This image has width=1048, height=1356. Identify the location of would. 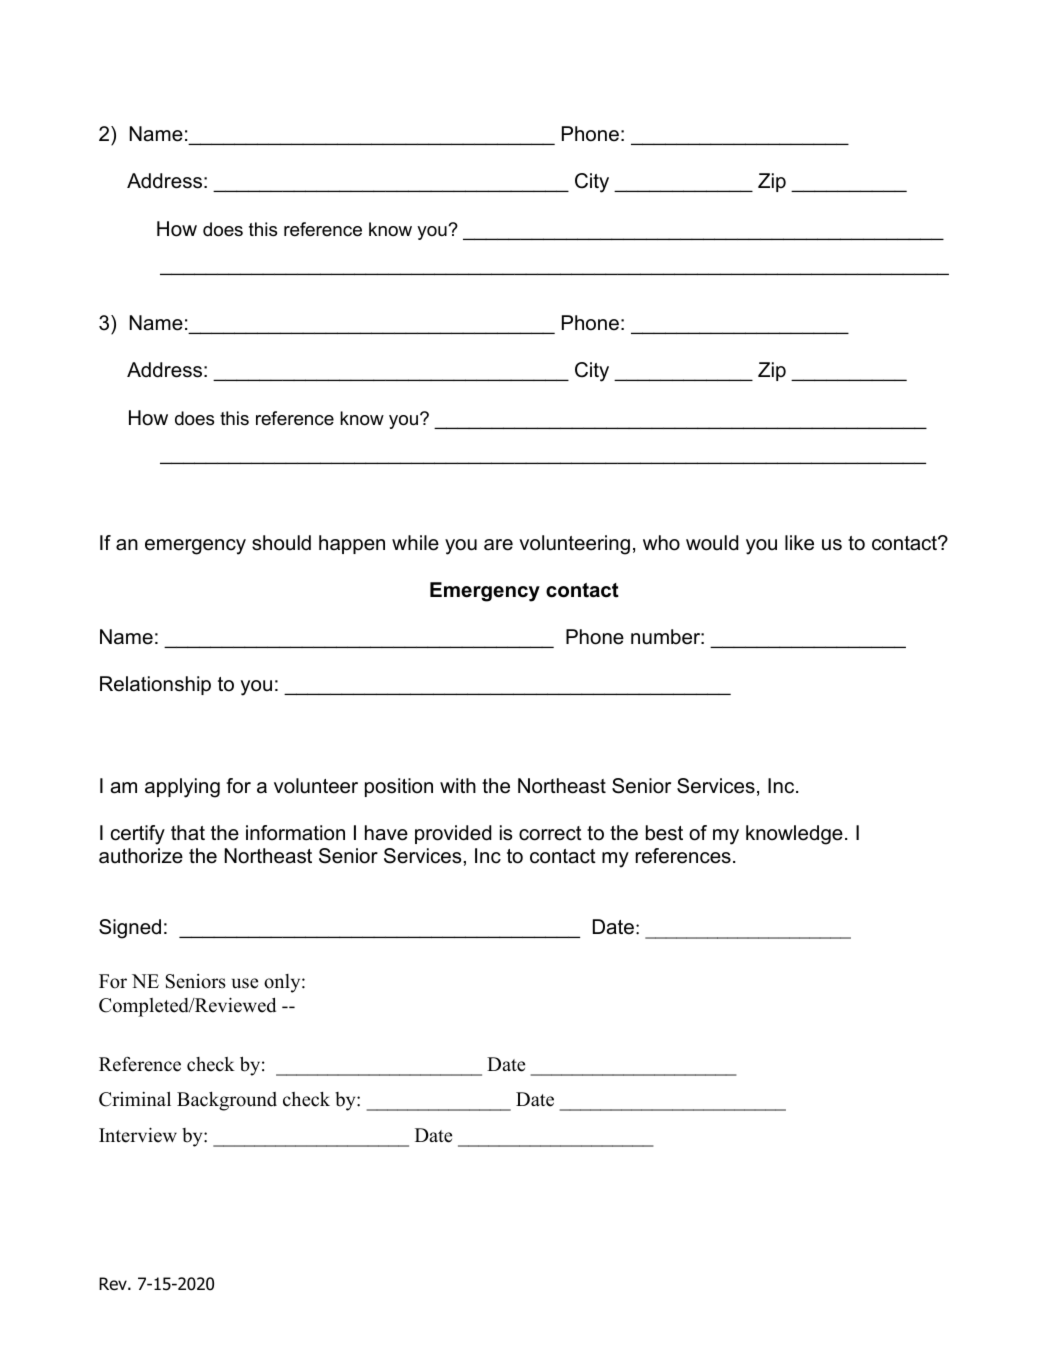
(712, 543).
